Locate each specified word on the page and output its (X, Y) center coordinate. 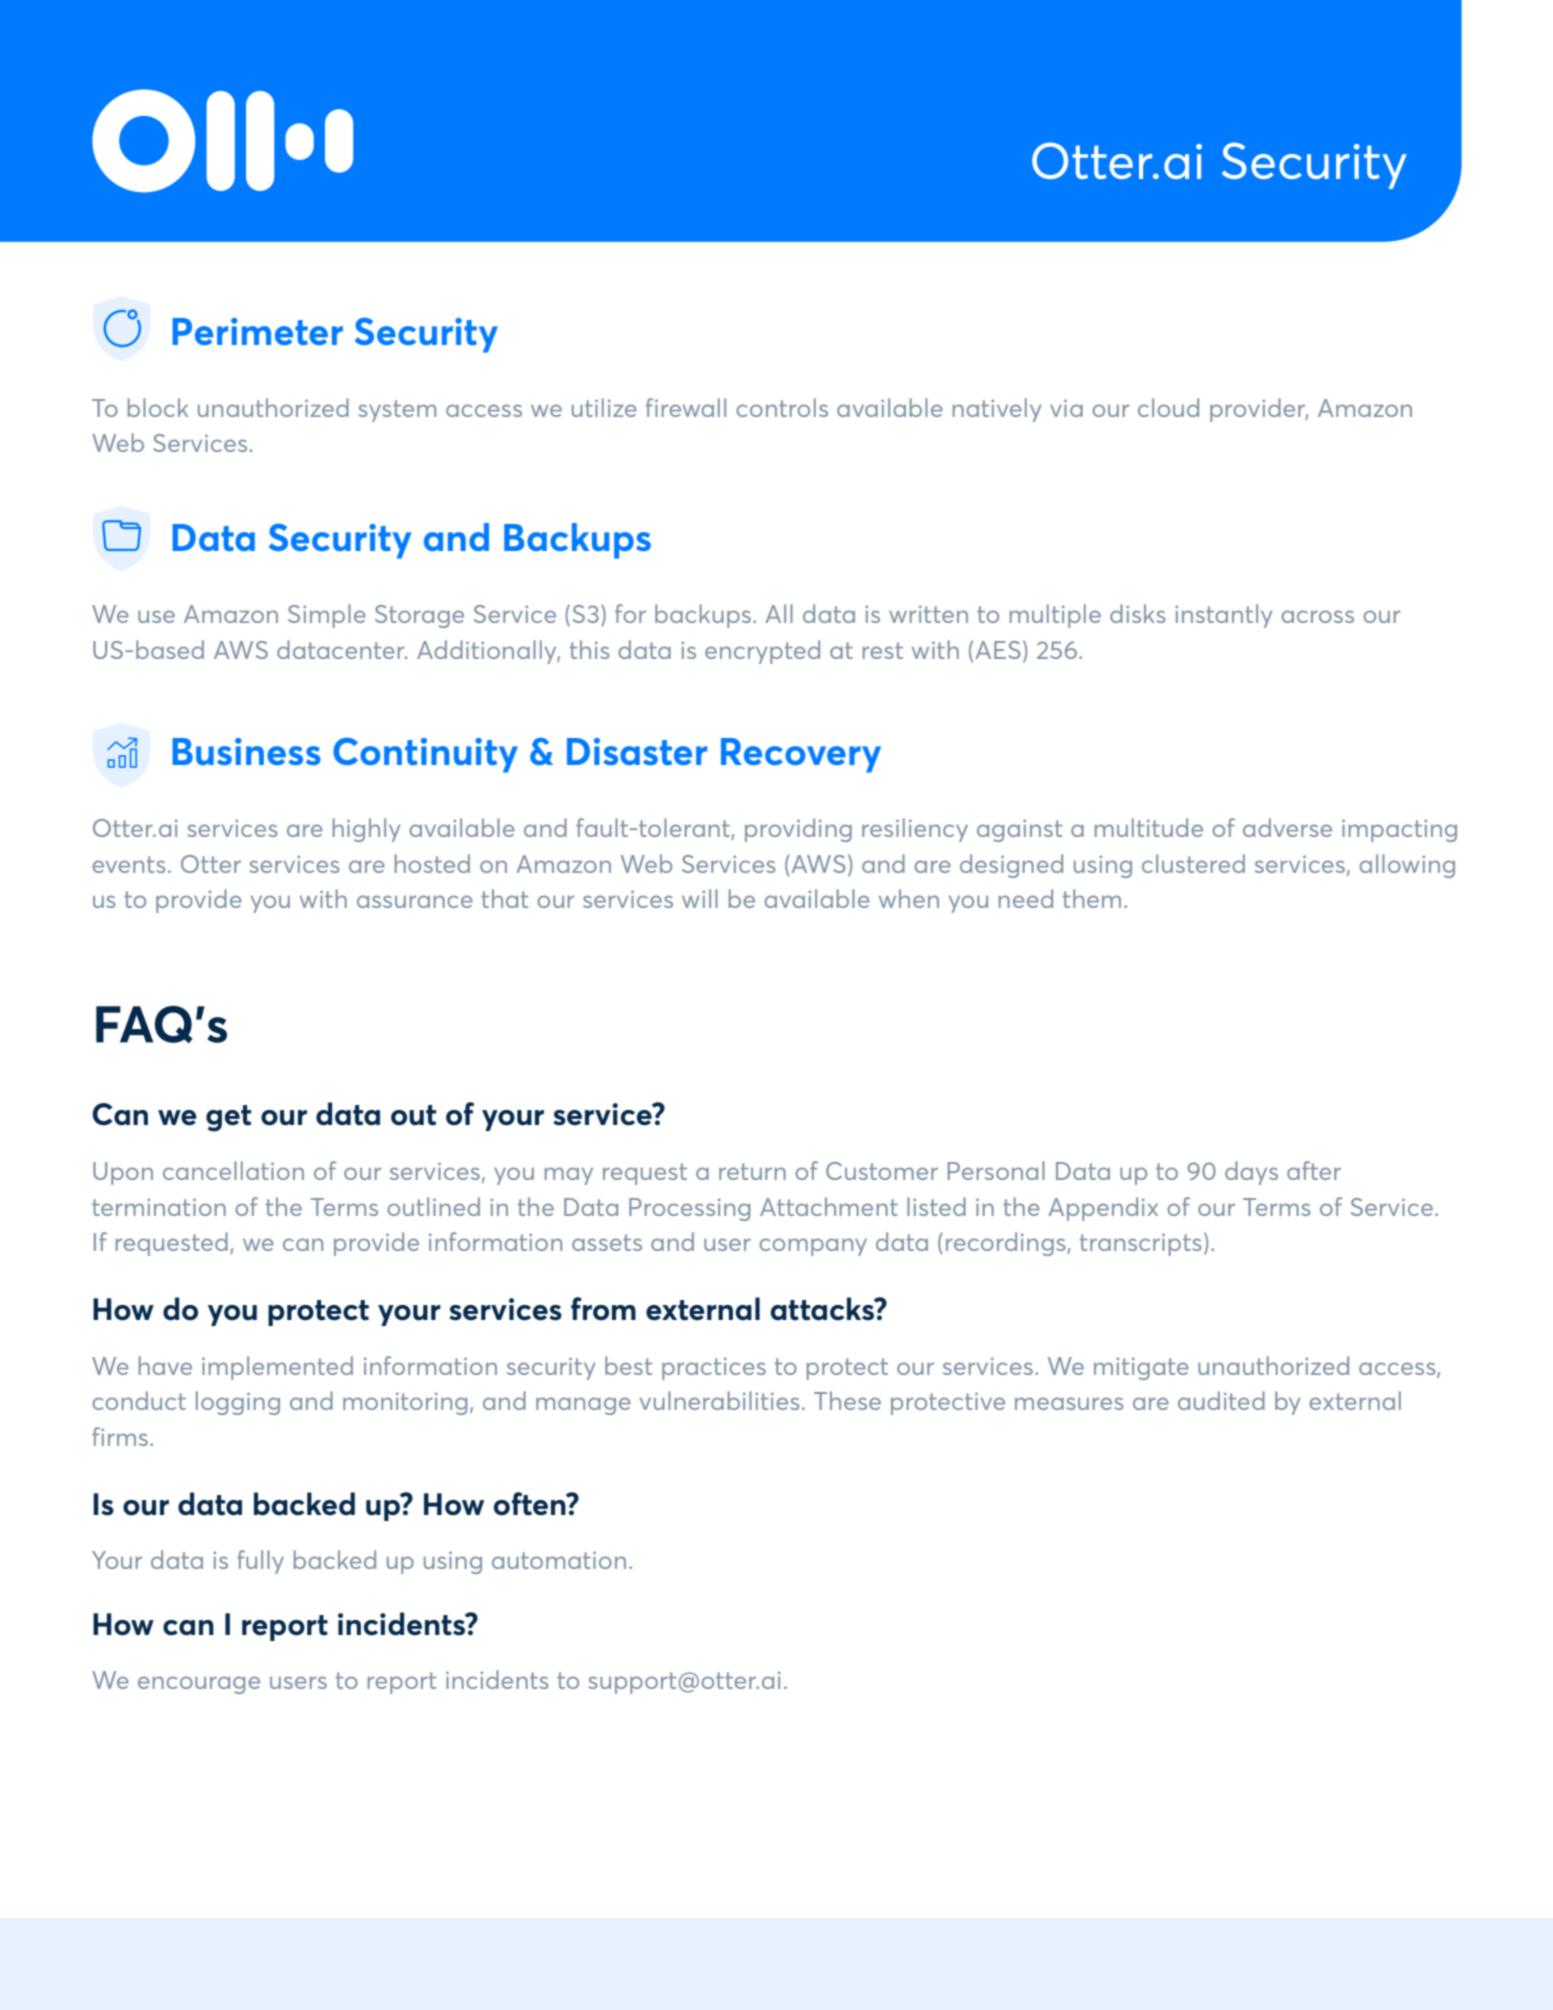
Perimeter (257, 331)
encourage (199, 1685)
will (700, 898)
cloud (1168, 407)
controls (782, 407)
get (228, 1118)
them (1092, 898)
